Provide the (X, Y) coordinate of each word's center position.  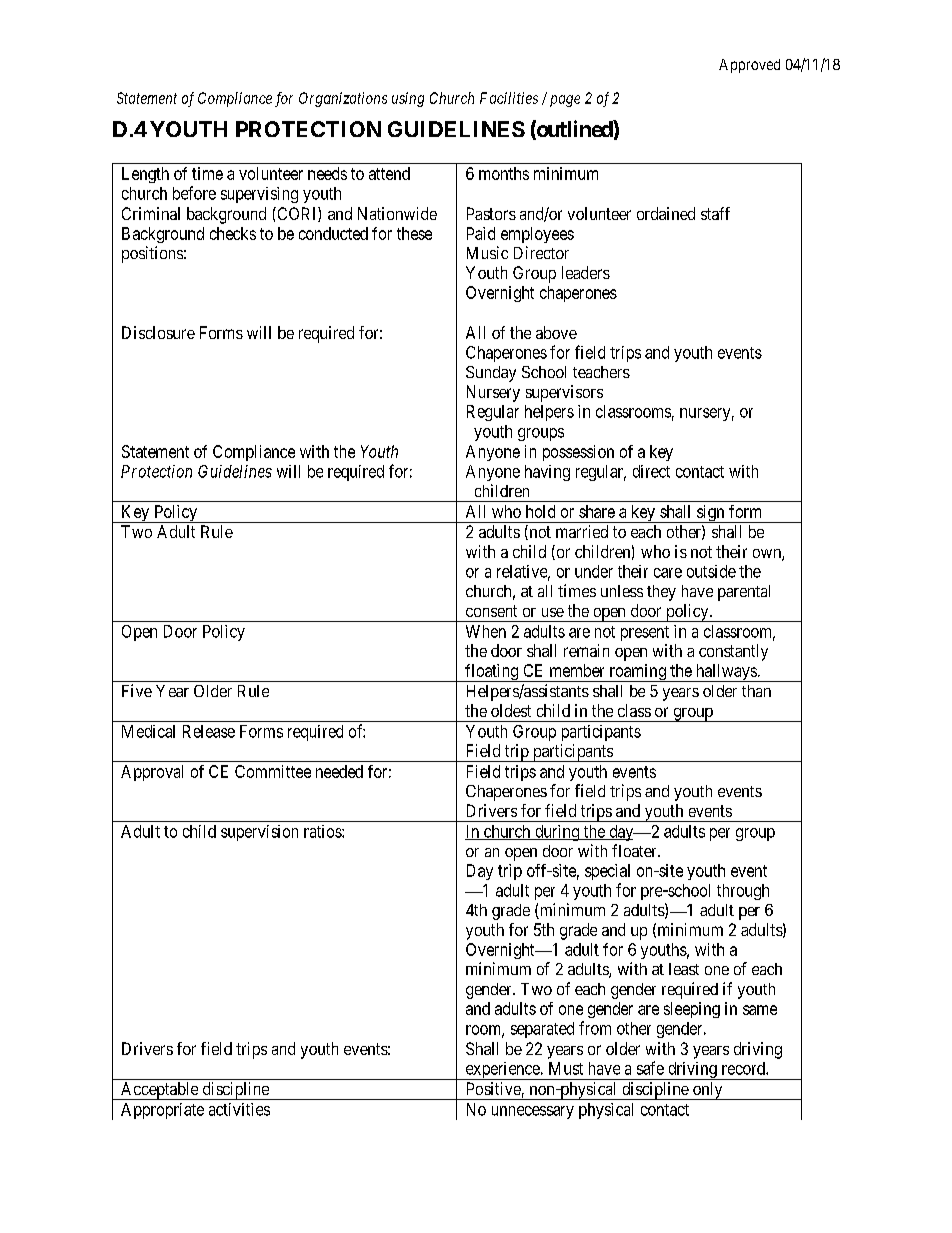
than (756, 691)
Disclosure (158, 332)
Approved (749, 66)
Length (145, 175)
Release (209, 731)
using (408, 99)
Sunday (491, 374)
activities (239, 1109)
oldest (511, 710)
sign (711, 514)
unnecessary (533, 1112)
